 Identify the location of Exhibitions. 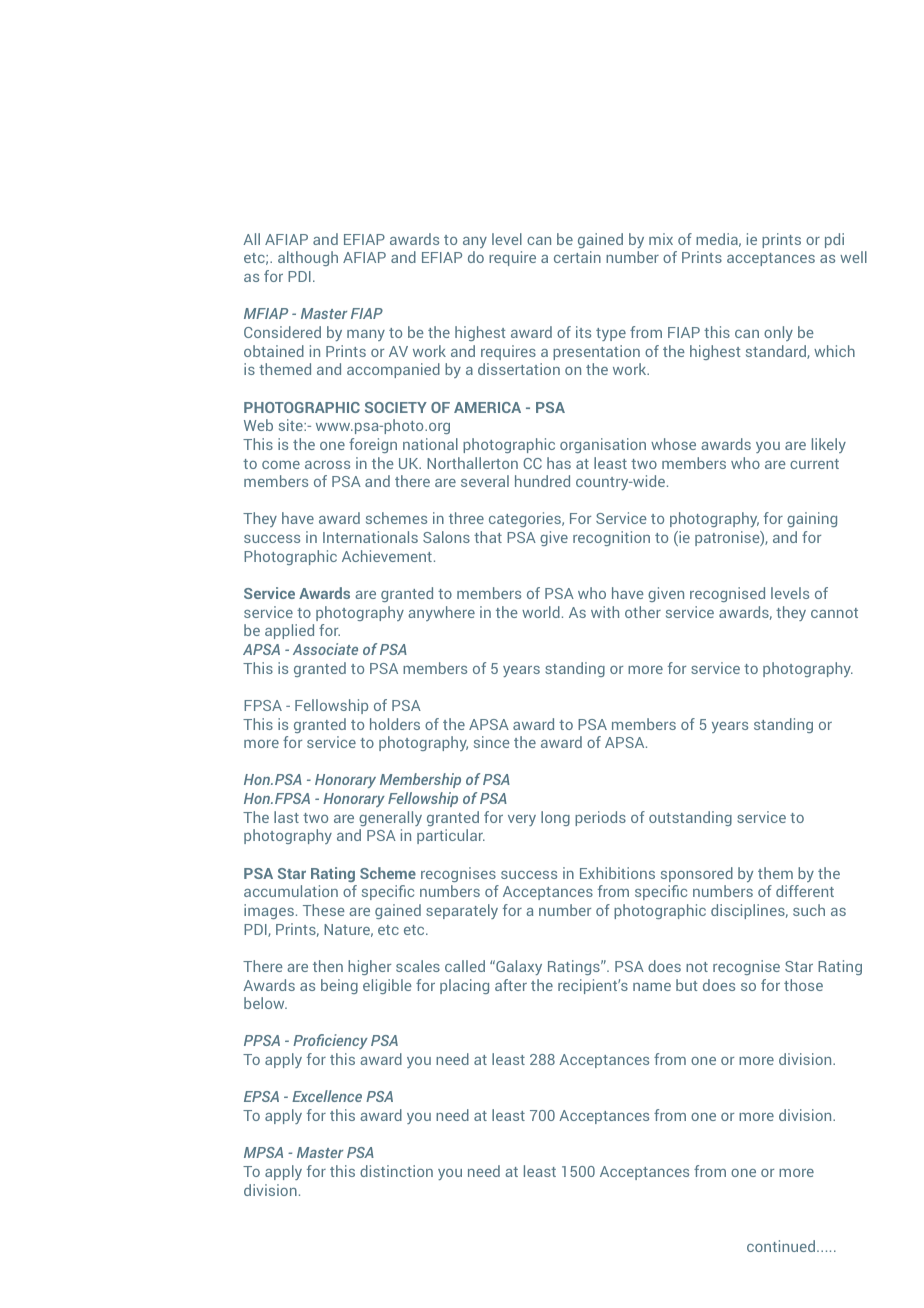
(617, 873).
